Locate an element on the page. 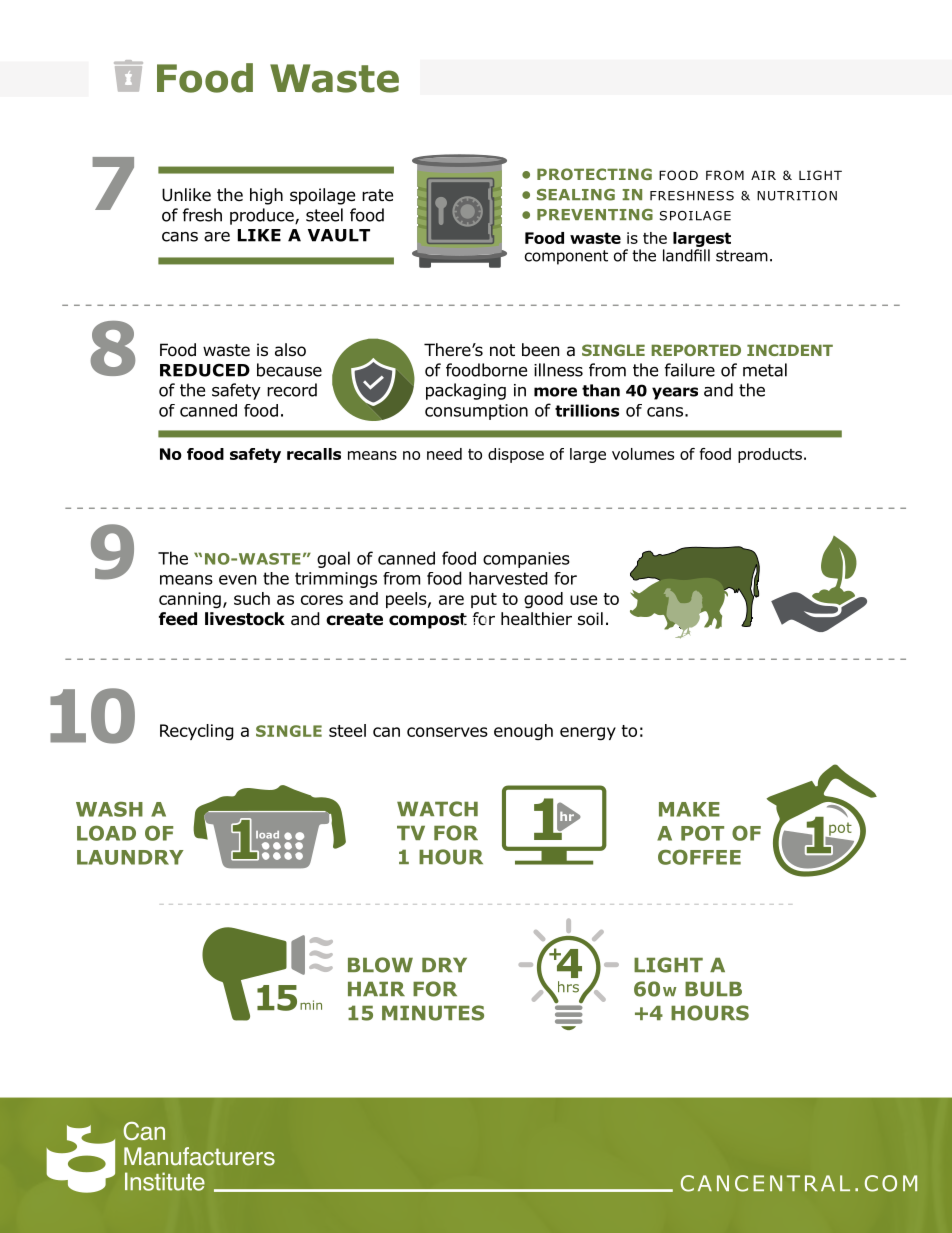 The height and width of the page is (1233, 952). NUTRITION is located at coordinates (797, 196).
